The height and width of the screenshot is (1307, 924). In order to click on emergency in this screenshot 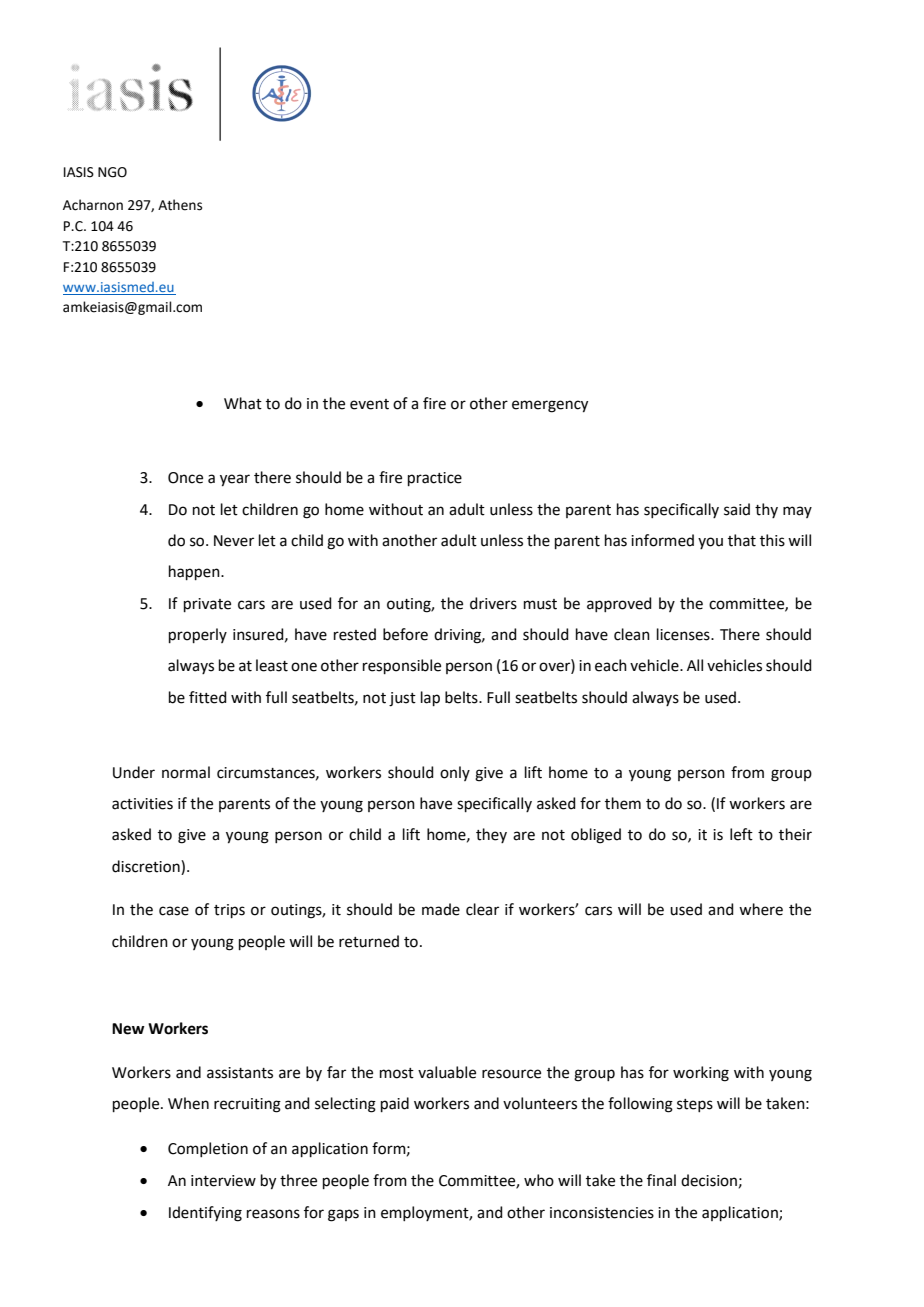, I will do `click(550, 406)`.
